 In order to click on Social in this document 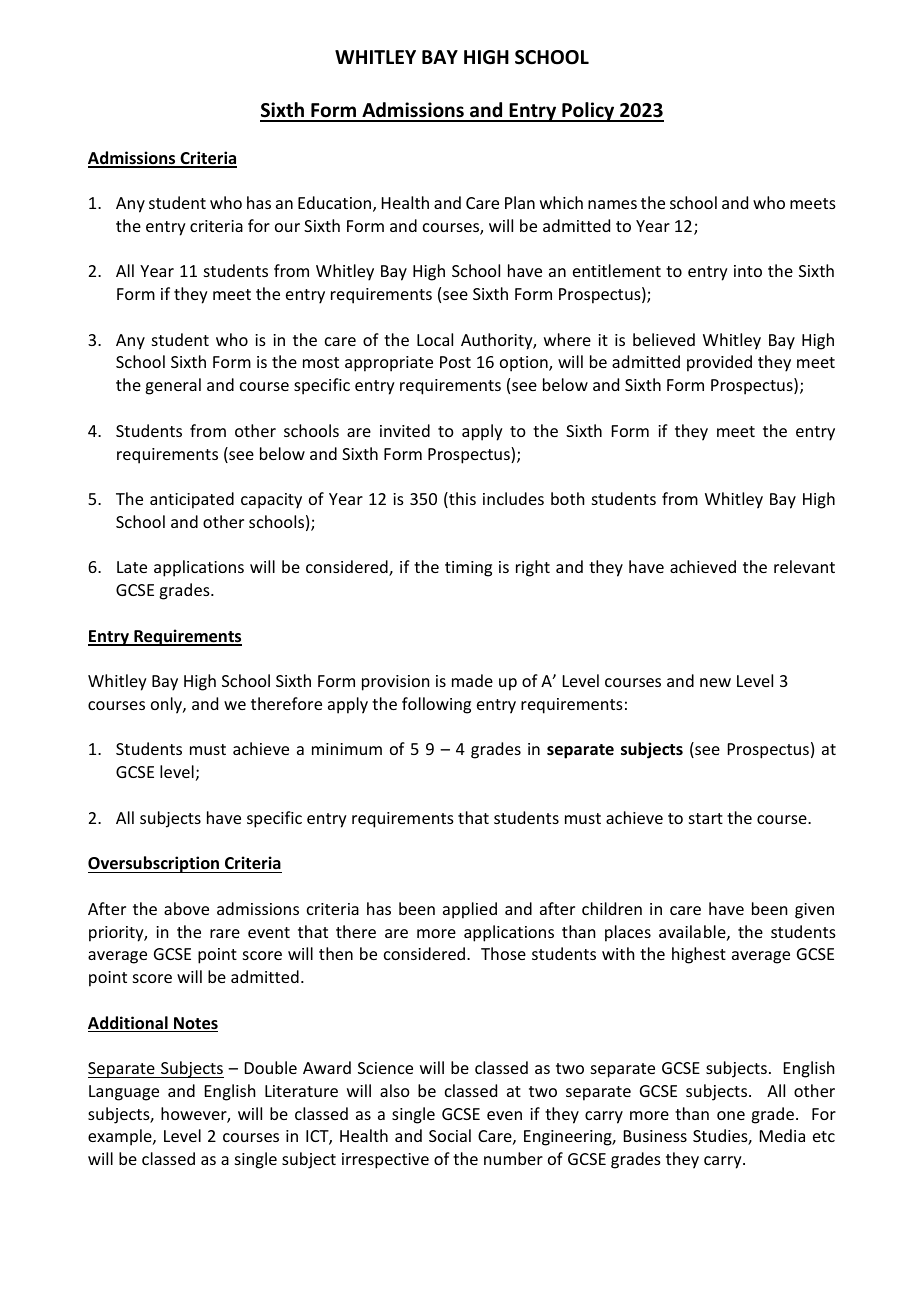, I will do `click(450, 1135)`.
